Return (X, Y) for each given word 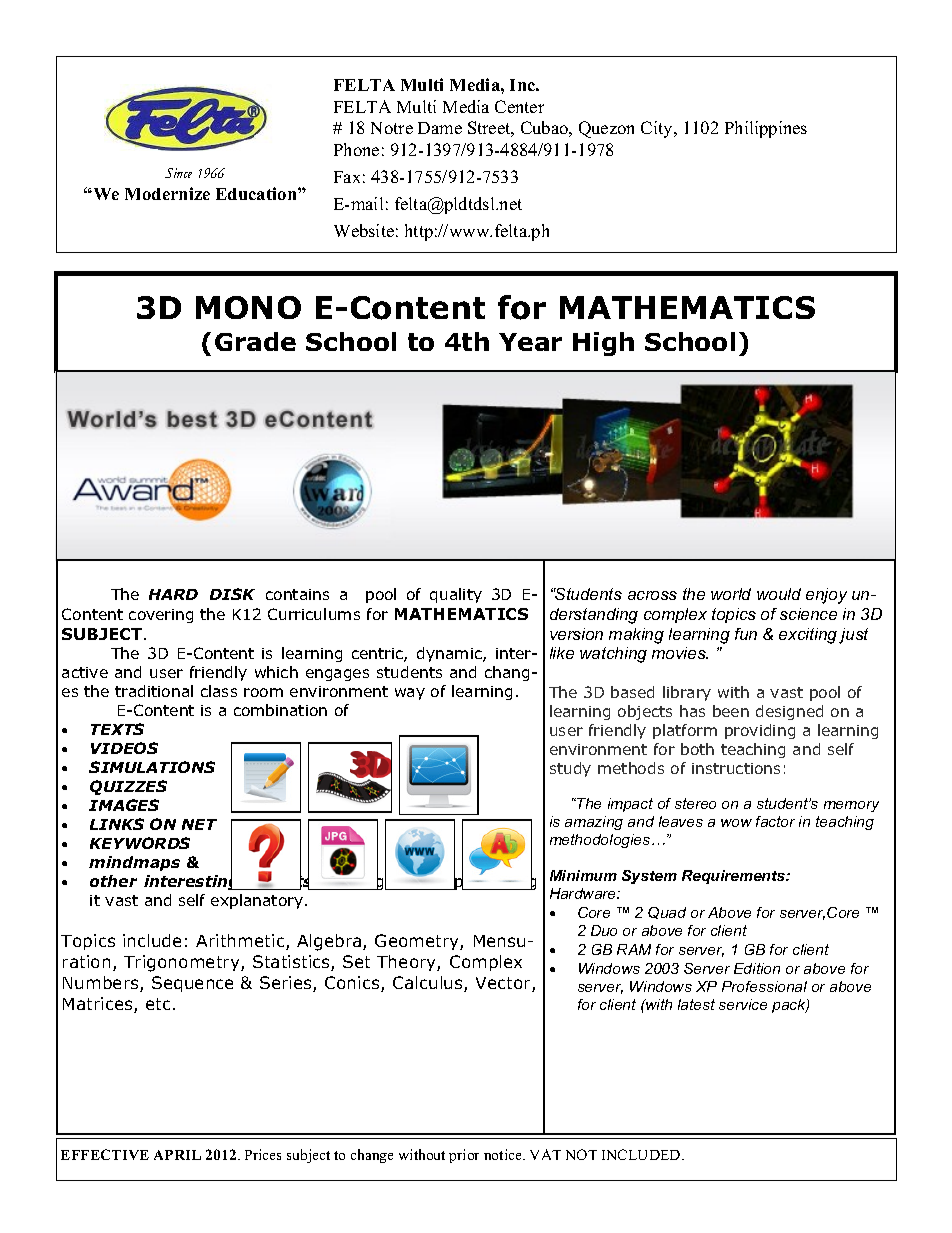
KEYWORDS (140, 843)
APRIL (177, 1155)
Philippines (766, 129)
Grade (255, 341)
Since (178, 173)
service (743, 1004)
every (412, 883)
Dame (440, 128)
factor (775, 821)
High (603, 344)
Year (530, 342)
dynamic (450, 654)
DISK (232, 594)
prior (464, 1156)
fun (746, 634)
